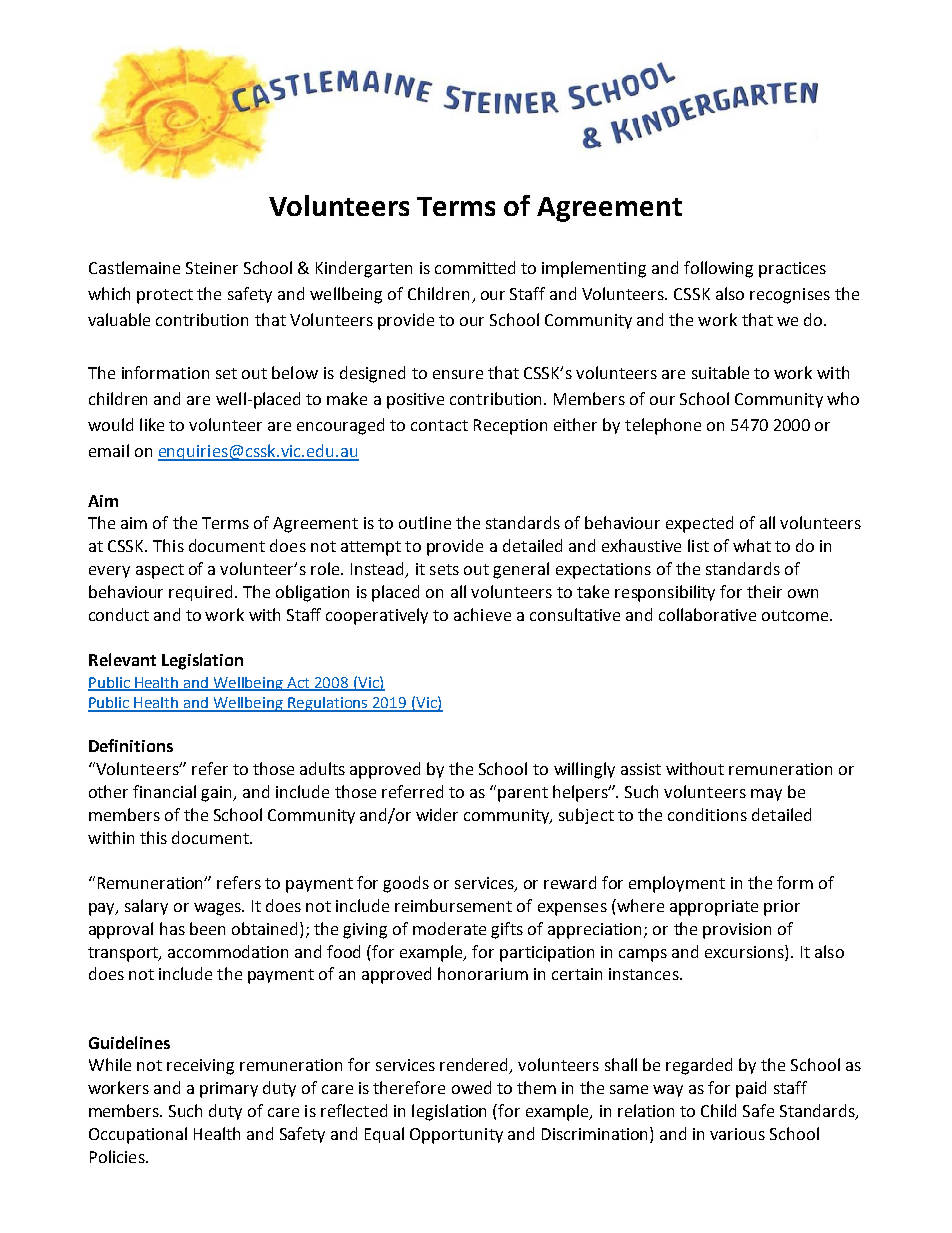 The width and height of the screenshot is (952, 1233). What do you see at coordinates (475, 267) in the screenshot?
I see `committed` at bounding box center [475, 267].
